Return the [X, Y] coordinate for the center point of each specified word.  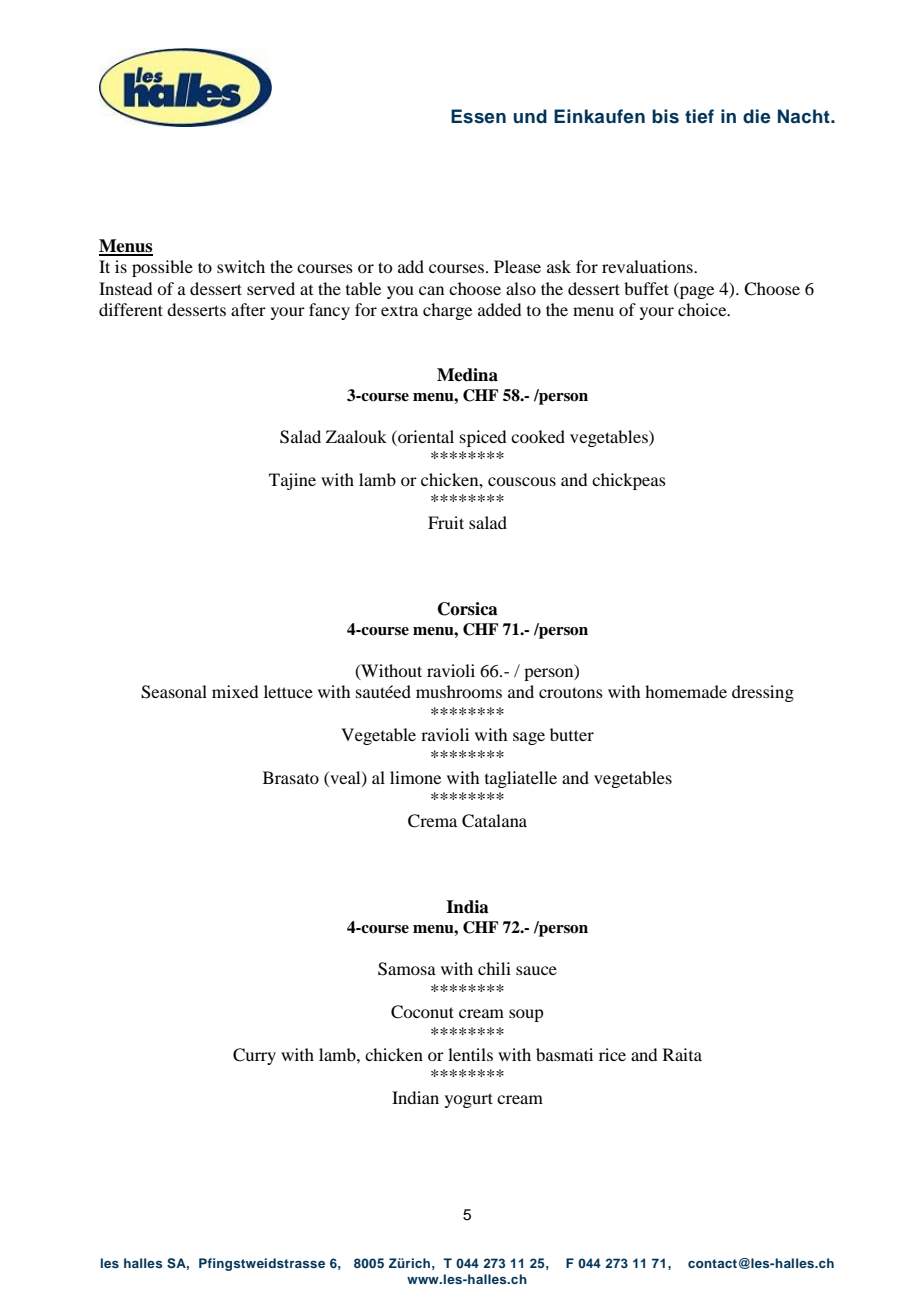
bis [665, 116]
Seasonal [174, 692]
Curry [254, 1056]
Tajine [292, 481]
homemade [686, 691]
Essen [478, 116]
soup [526, 1015]
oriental [425, 436]
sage [529, 738]
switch [241, 266]
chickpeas [629, 481]
